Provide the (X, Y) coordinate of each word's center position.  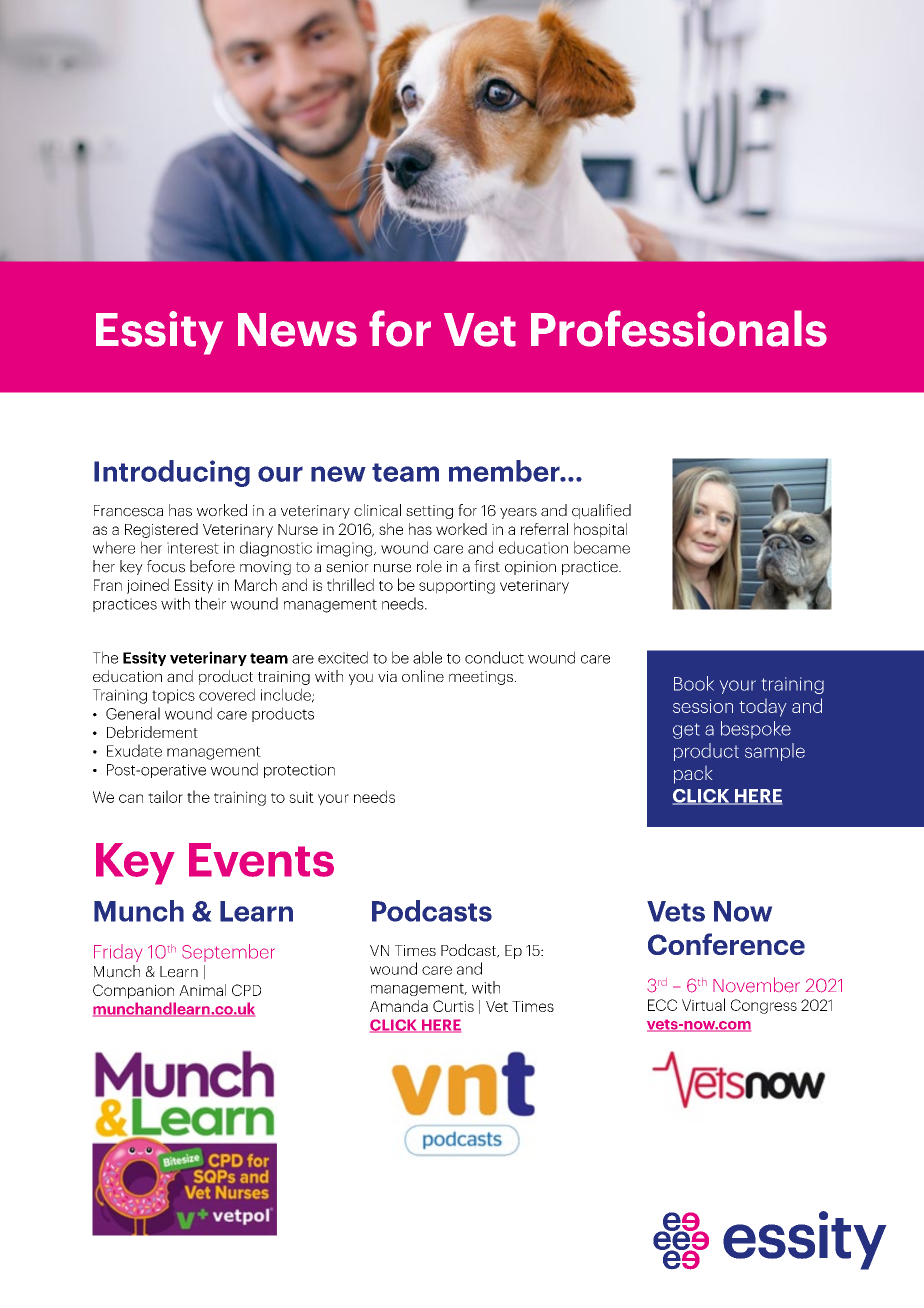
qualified (601, 511)
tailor (165, 796)
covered (227, 694)
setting (429, 512)
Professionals (679, 328)
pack (693, 775)
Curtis (453, 1006)
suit (301, 797)
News (297, 330)
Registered (161, 530)
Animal (202, 990)
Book (694, 683)
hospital (600, 530)
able (427, 657)
